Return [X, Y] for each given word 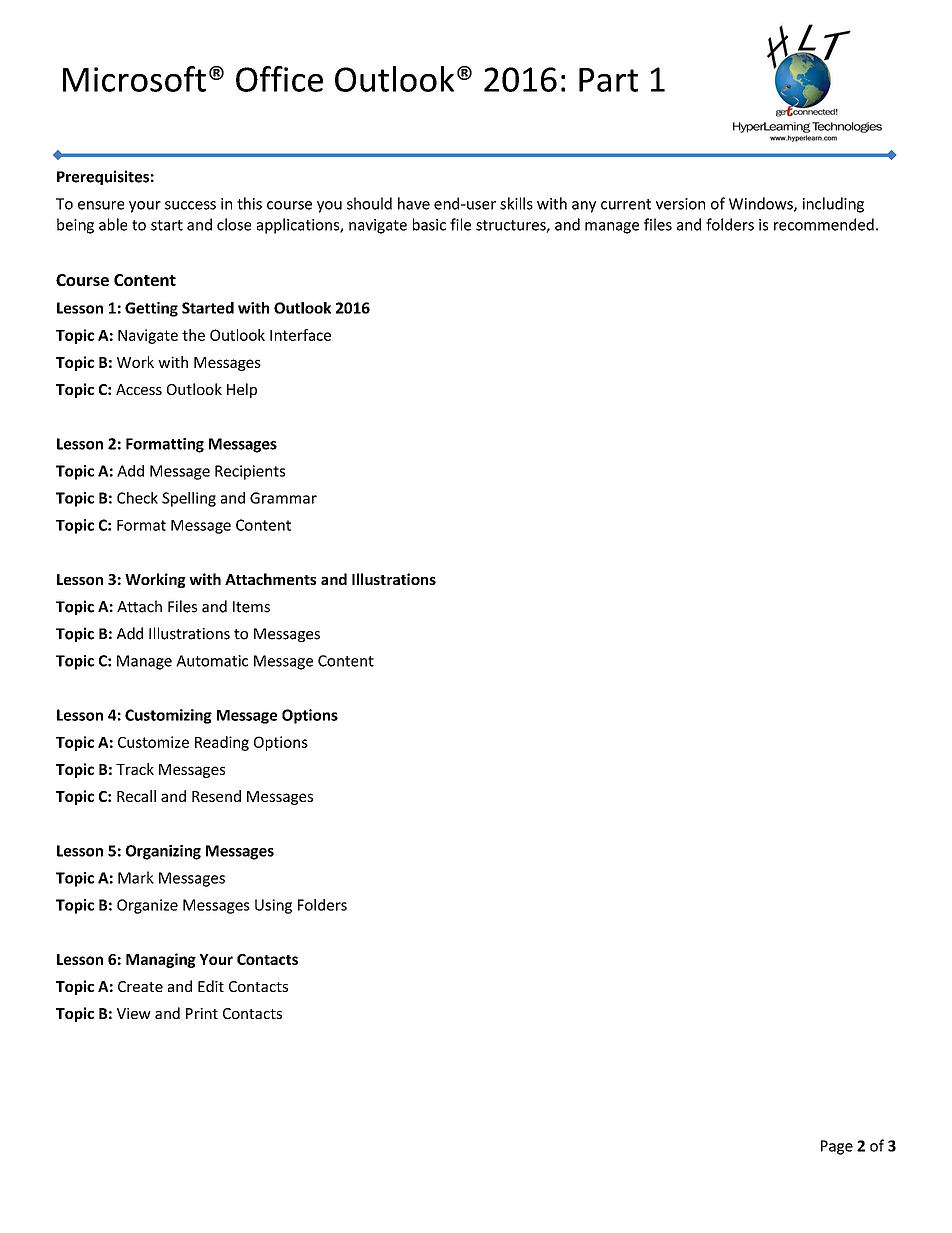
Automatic [212, 661]
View [134, 1013]
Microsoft [134, 79]
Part [608, 80]
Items [251, 607]
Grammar [283, 498]
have [414, 203]
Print [202, 1013]
